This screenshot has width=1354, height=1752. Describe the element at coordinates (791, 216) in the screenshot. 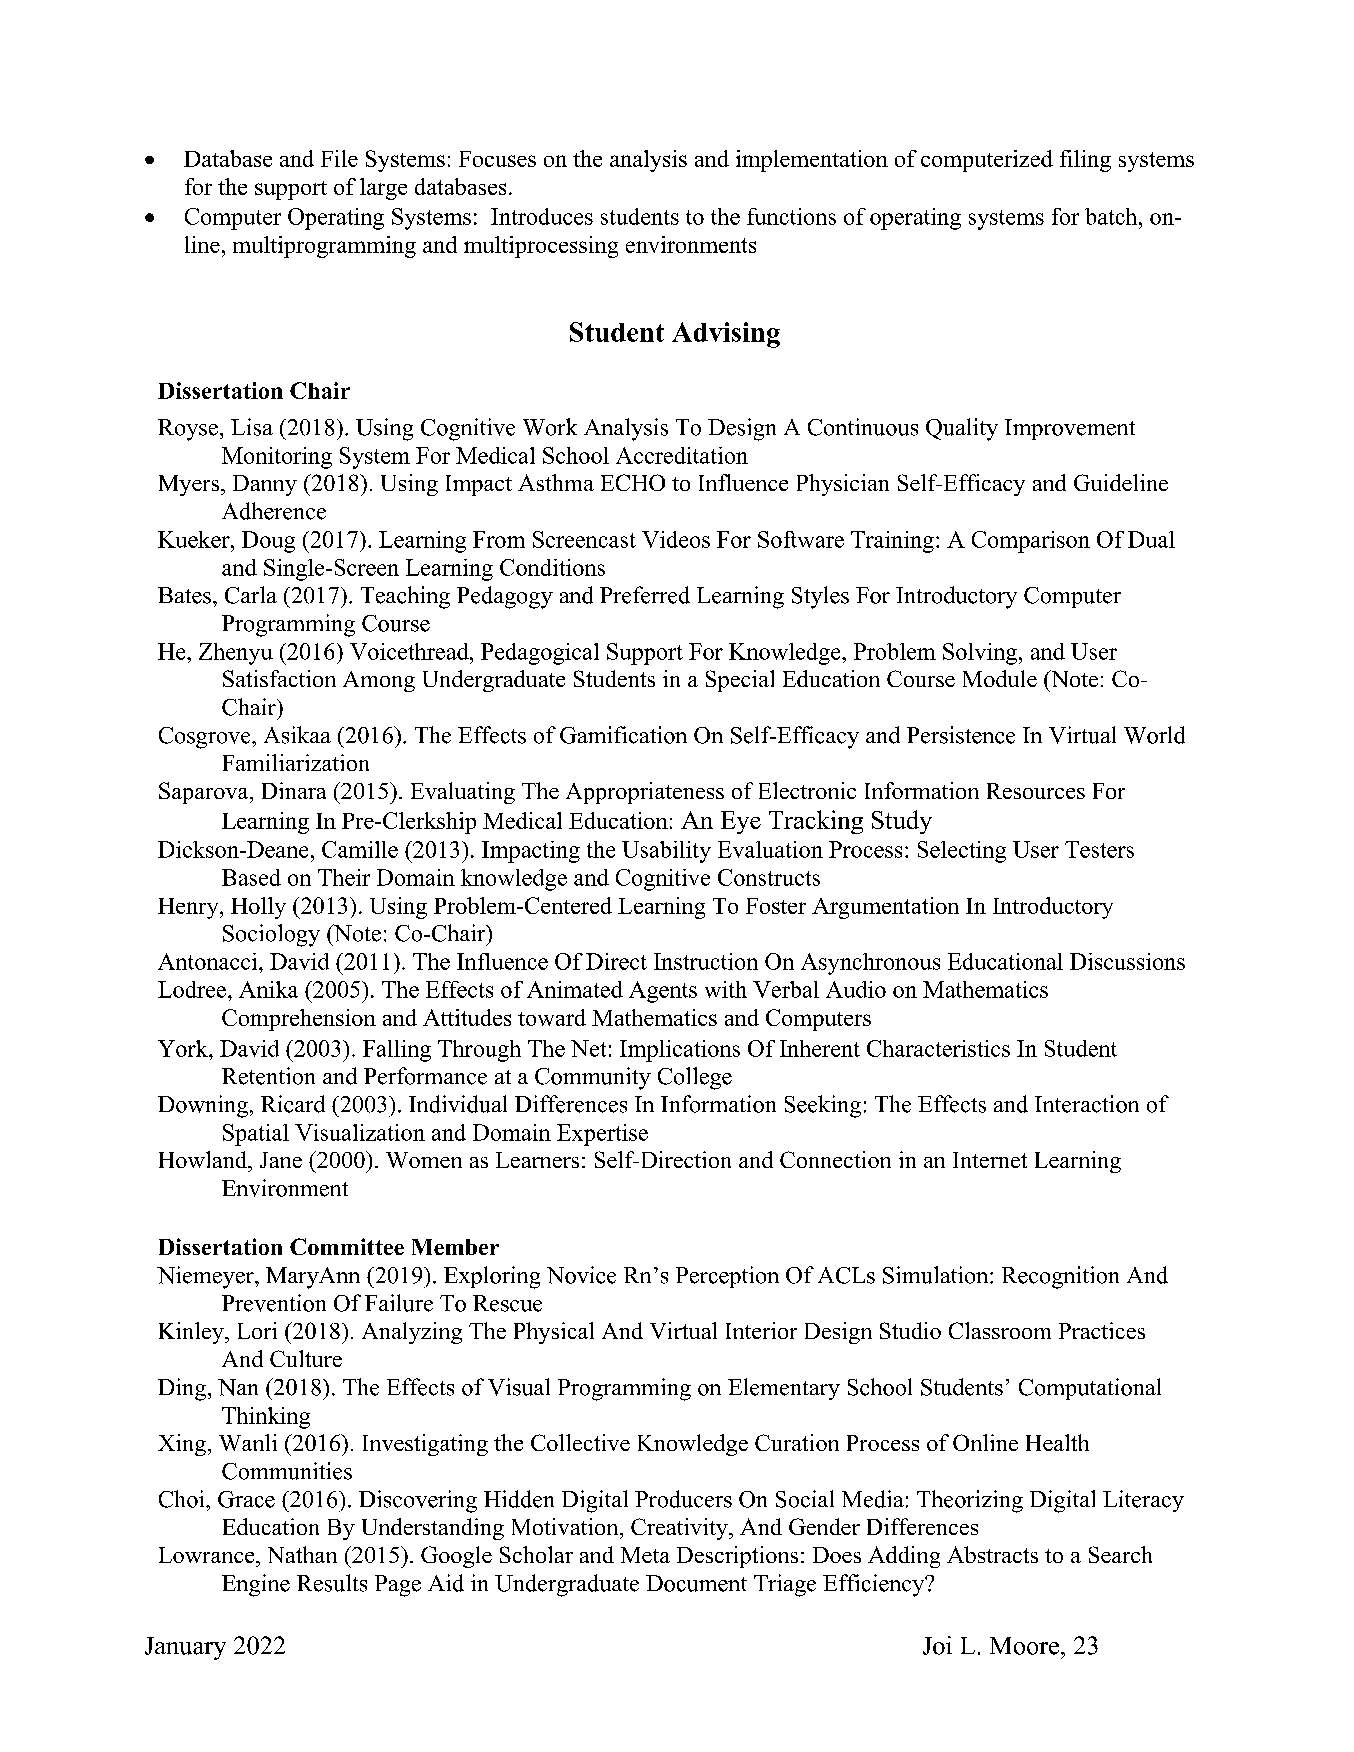

I see `functions` at that location.
